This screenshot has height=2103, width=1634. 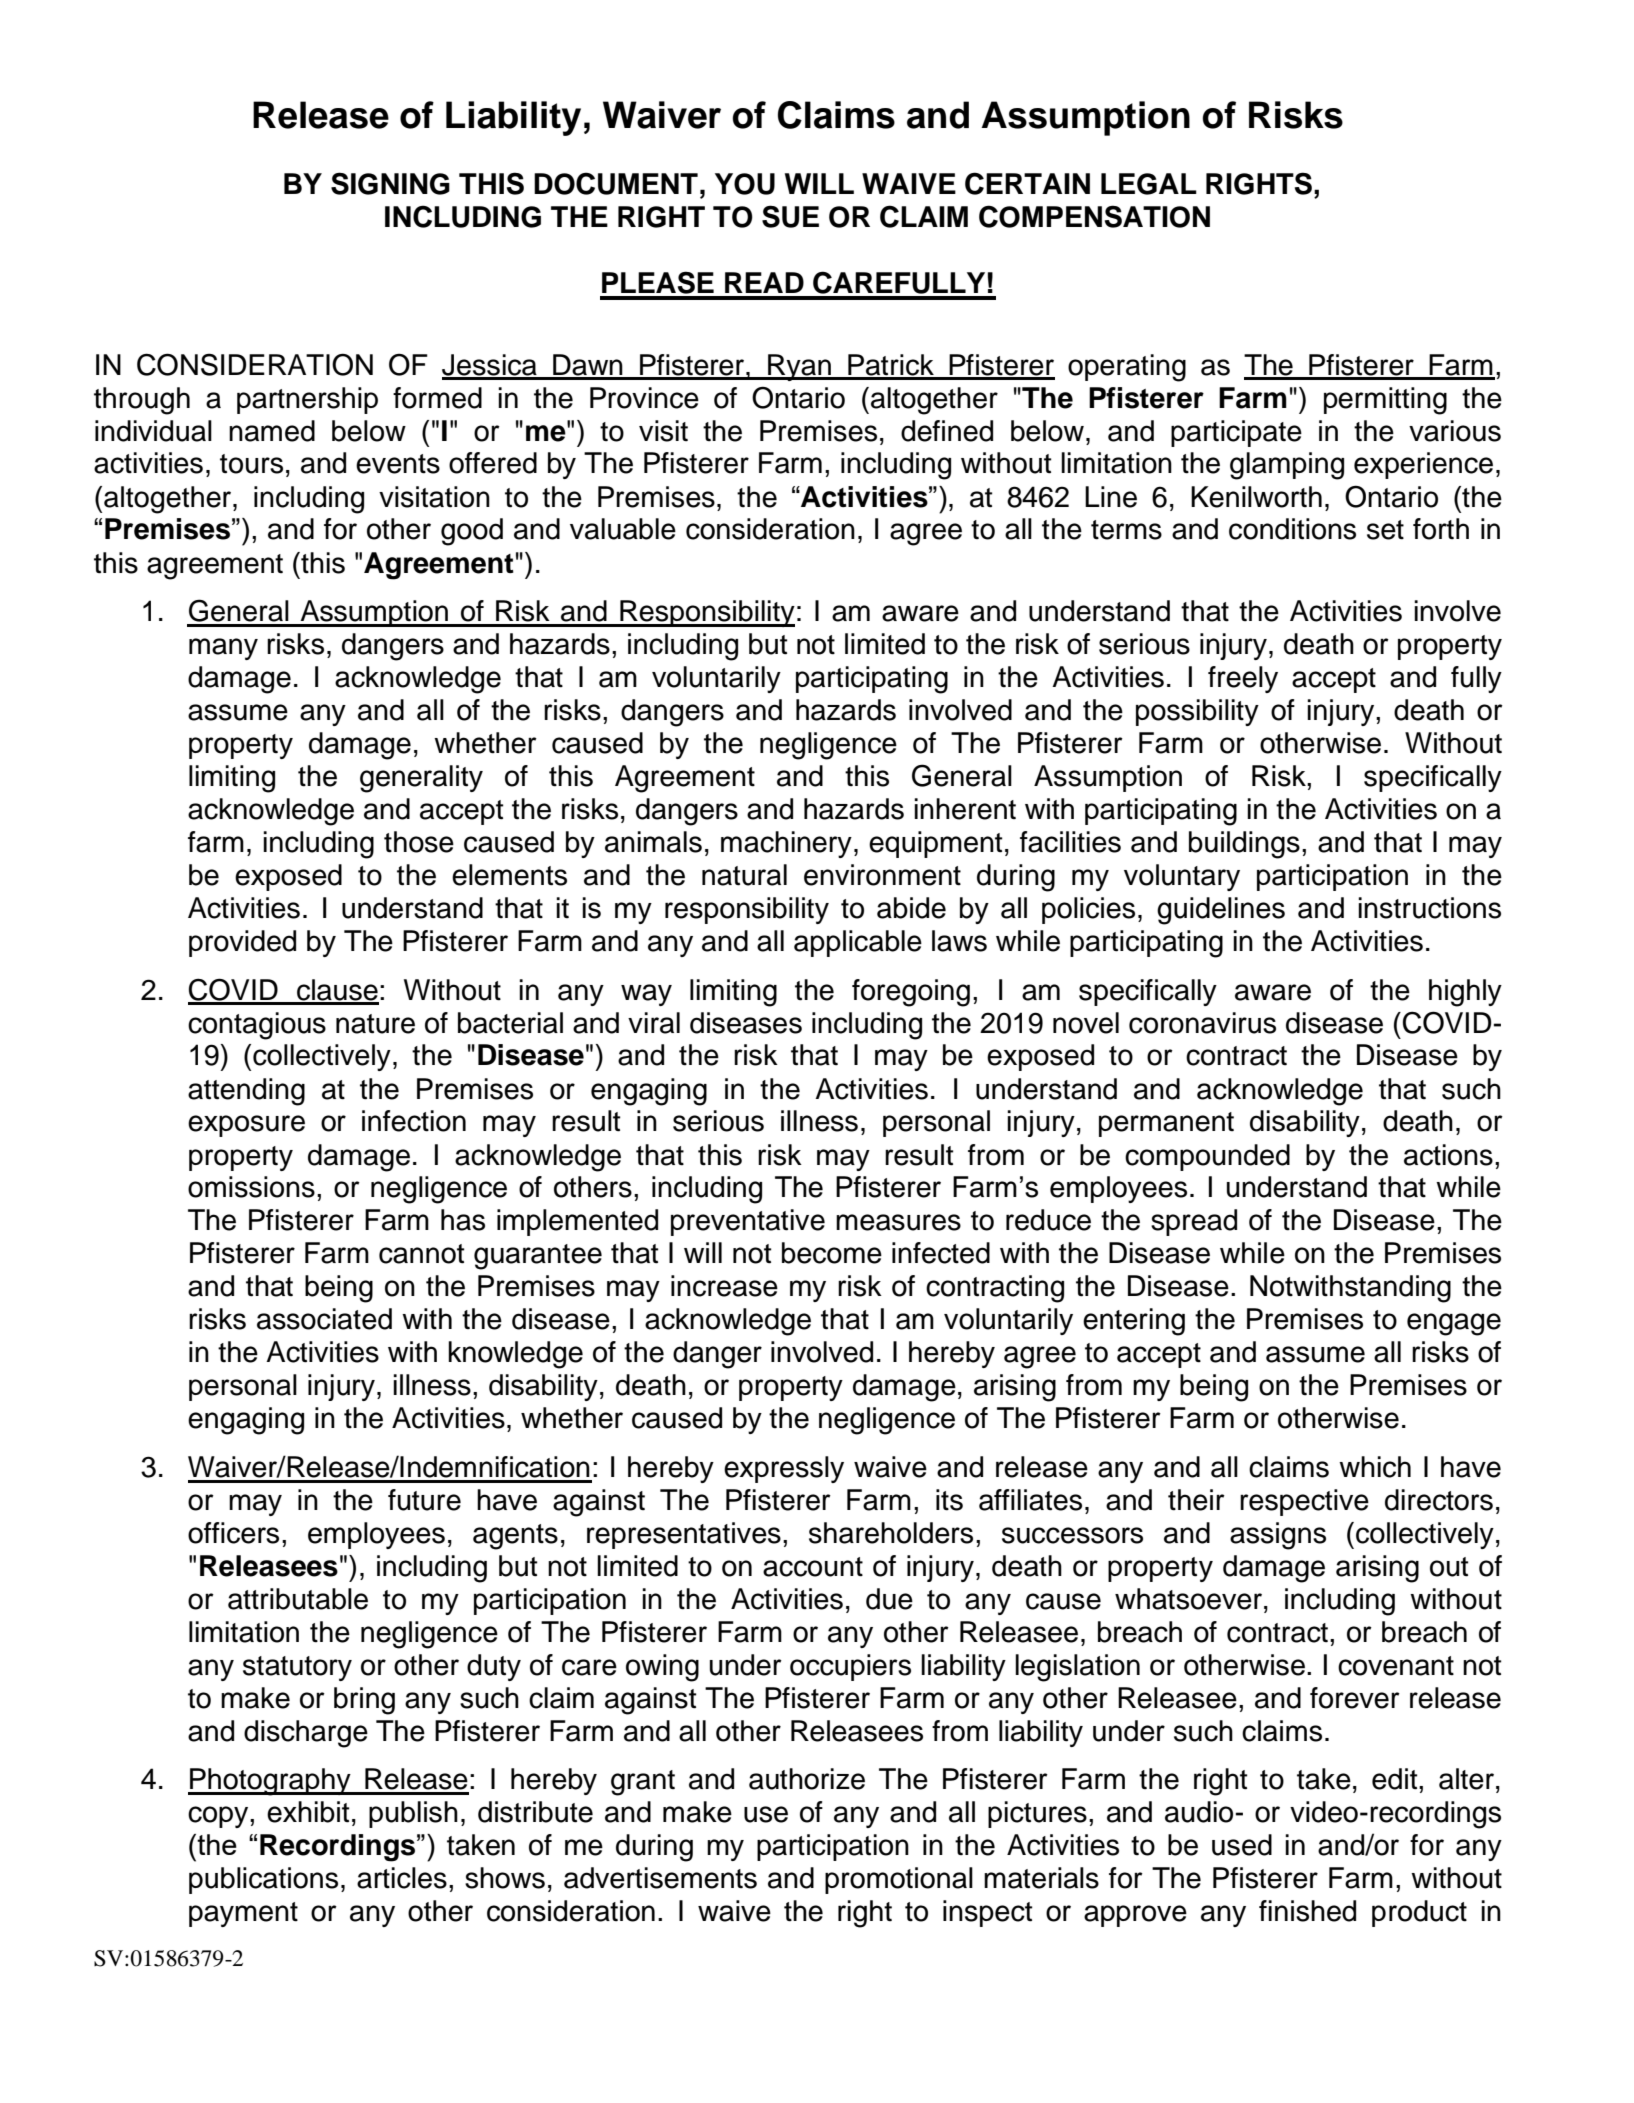 What do you see at coordinates (790, 216) in the screenshot?
I see `SUE` at bounding box center [790, 216].
